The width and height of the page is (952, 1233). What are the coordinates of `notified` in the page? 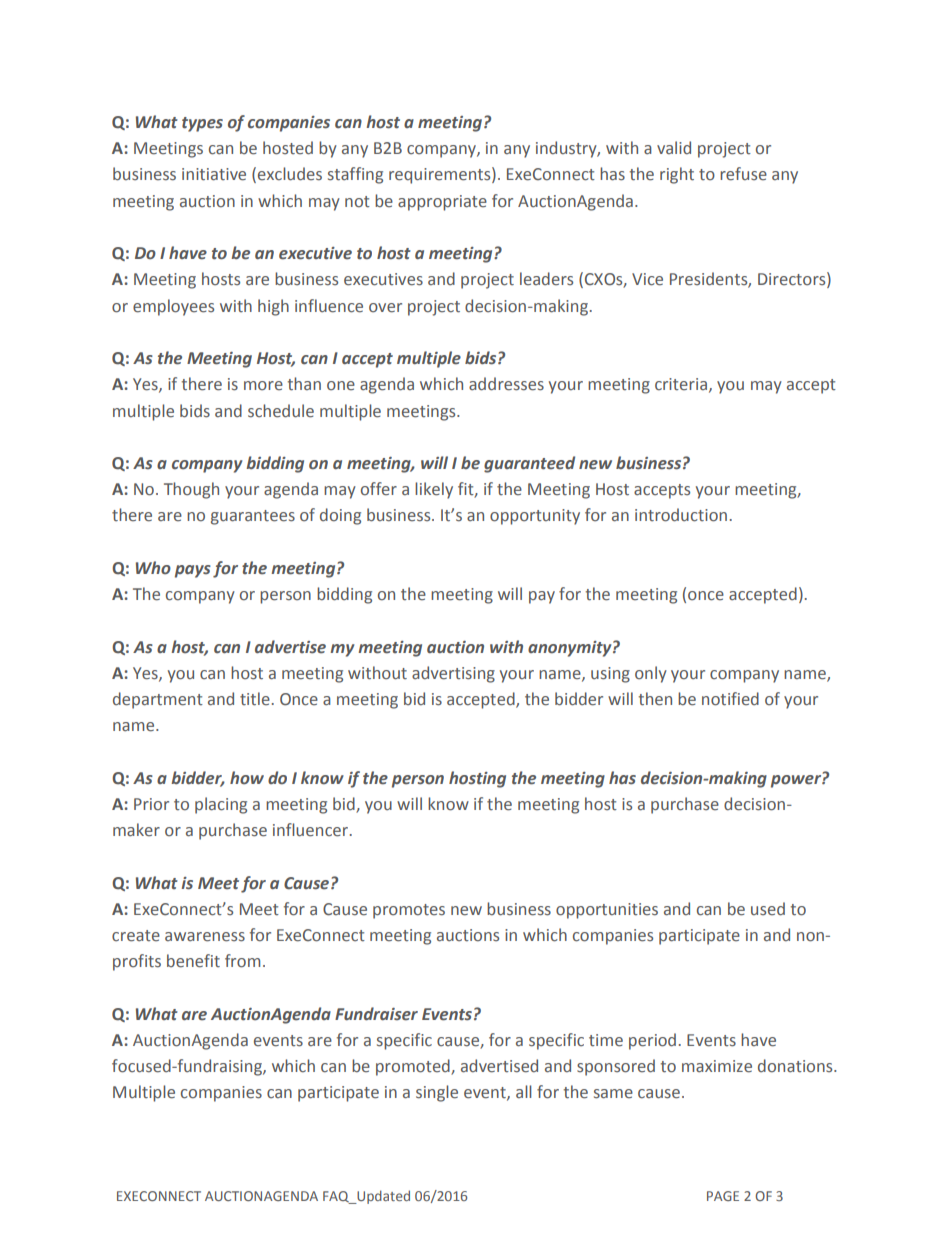 It's located at (730, 699).
